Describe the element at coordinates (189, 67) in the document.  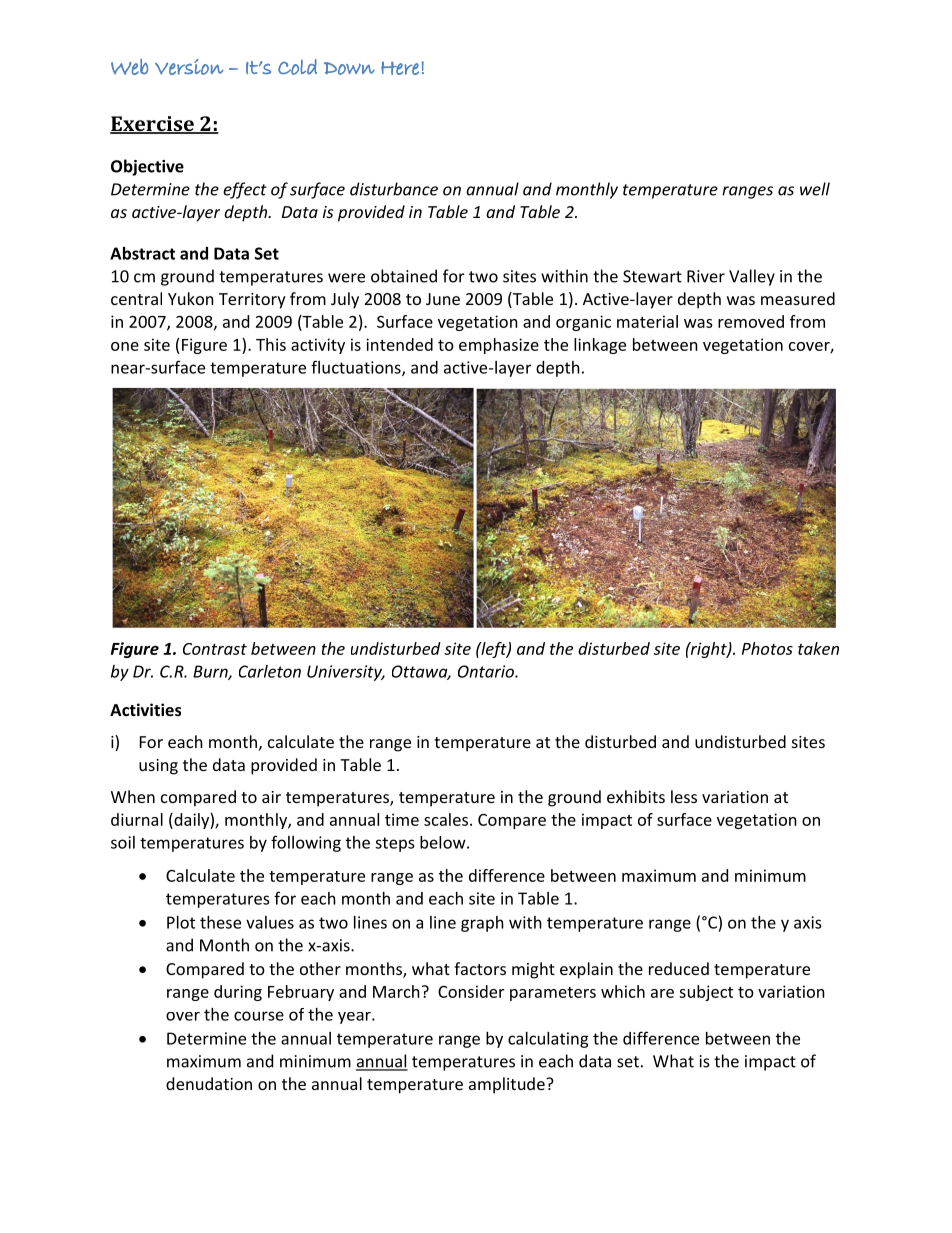
I see `Version` at that location.
